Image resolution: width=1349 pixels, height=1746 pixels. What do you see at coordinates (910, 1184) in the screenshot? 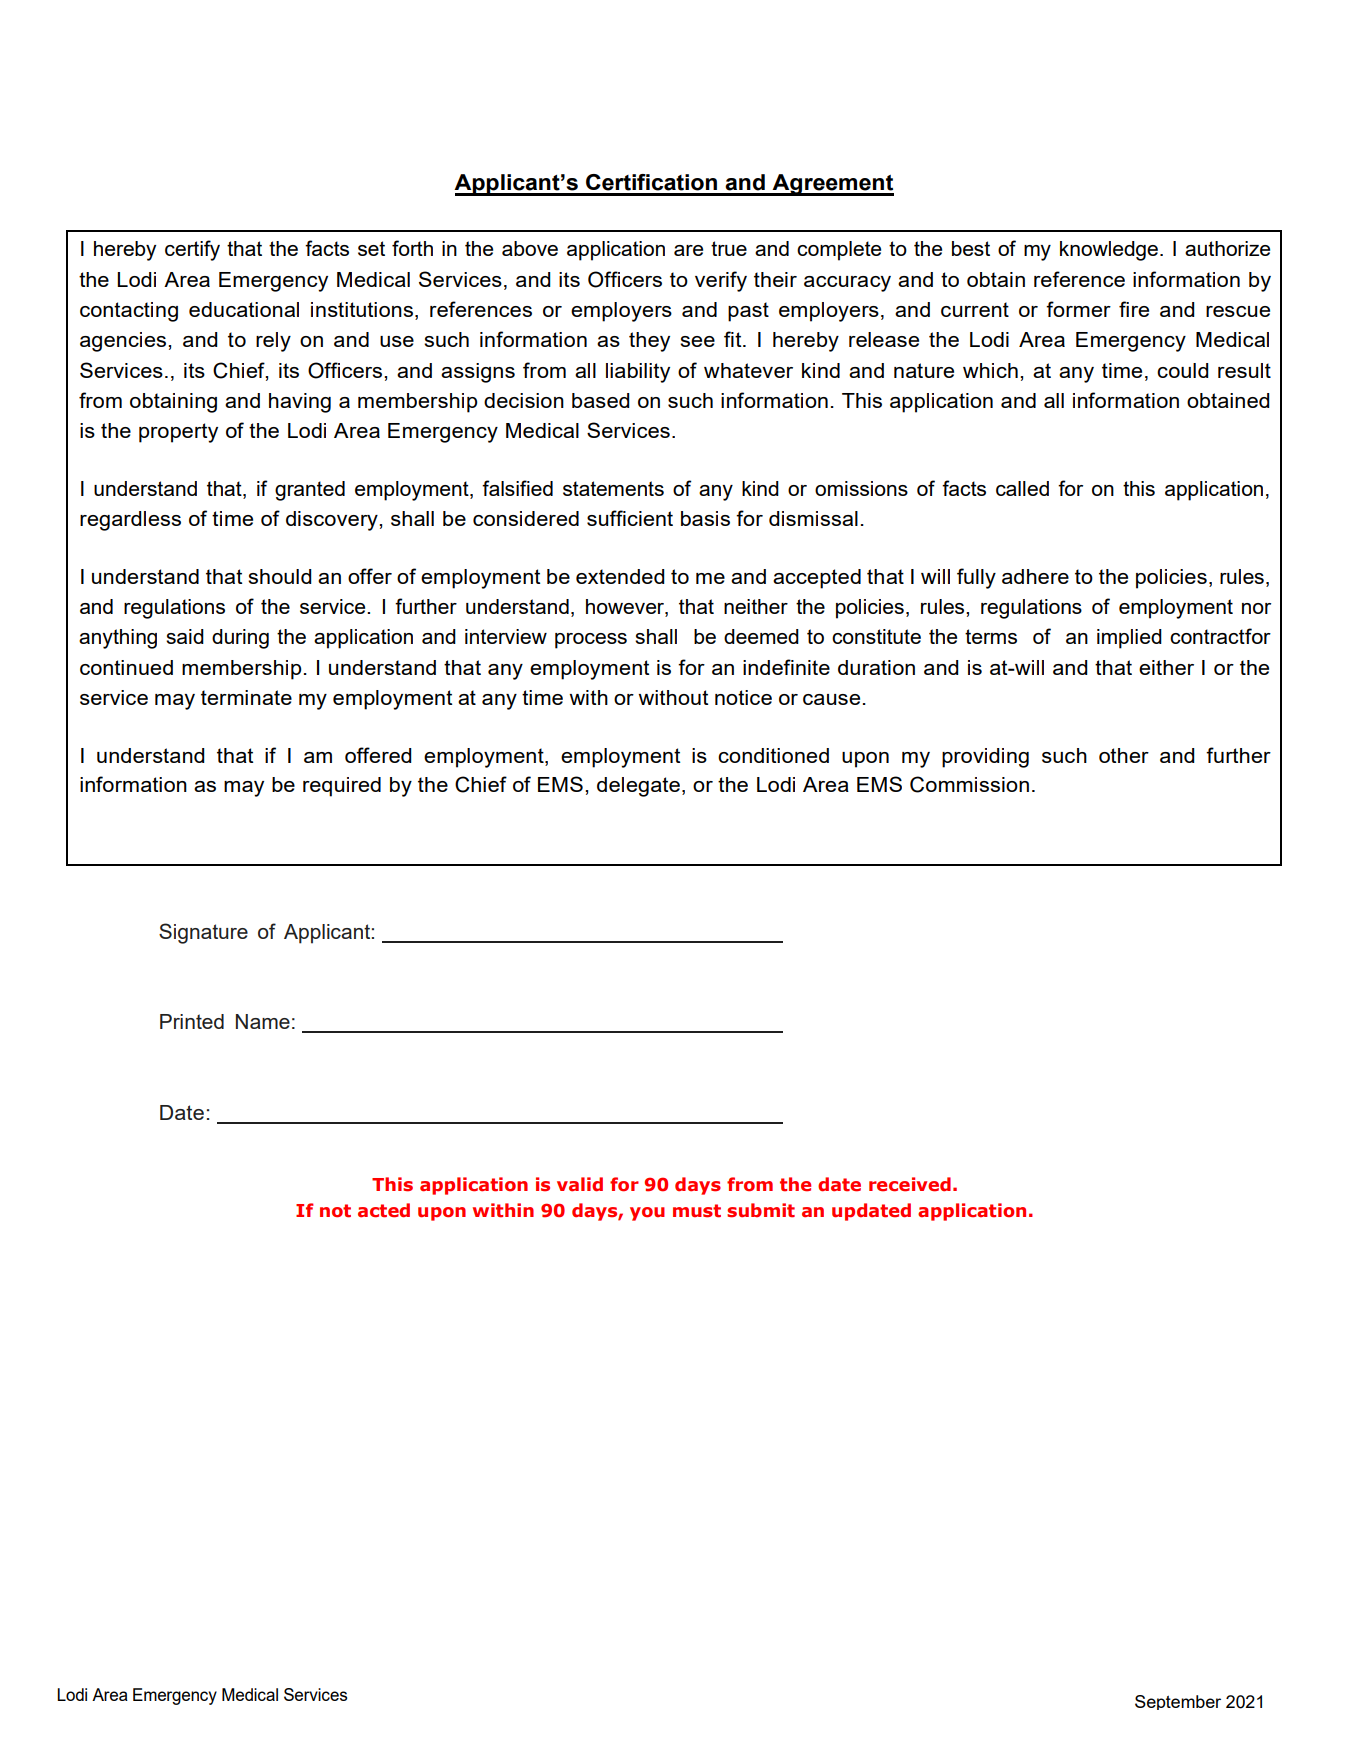
I see `received` at bounding box center [910, 1184].
